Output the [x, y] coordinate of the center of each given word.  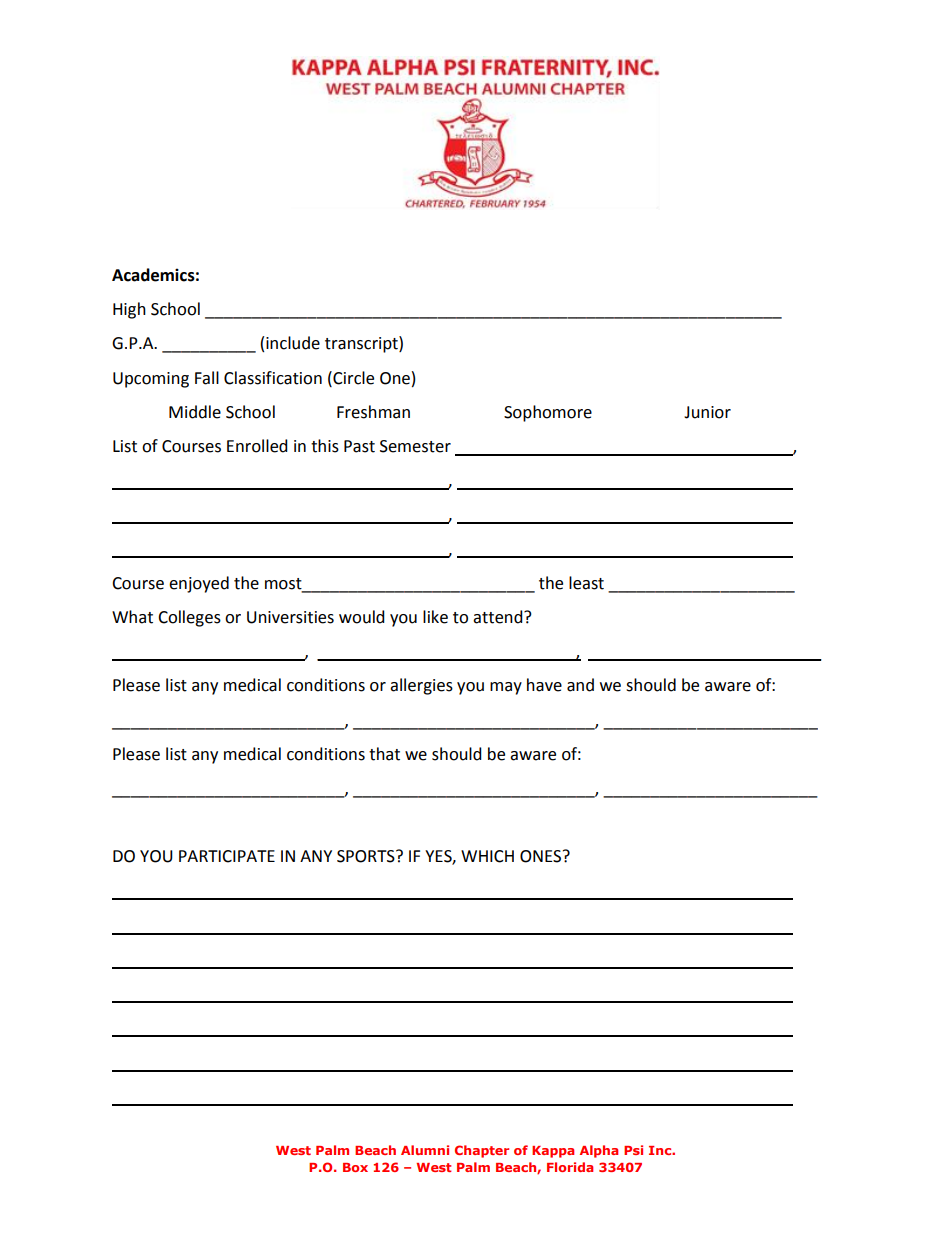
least [586, 583]
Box [355, 1167]
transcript [362, 344]
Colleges [189, 618]
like [435, 617]
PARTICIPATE [227, 856]
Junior [707, 412]
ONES [542, 856]
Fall [207, 378]
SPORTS [367, 856]
